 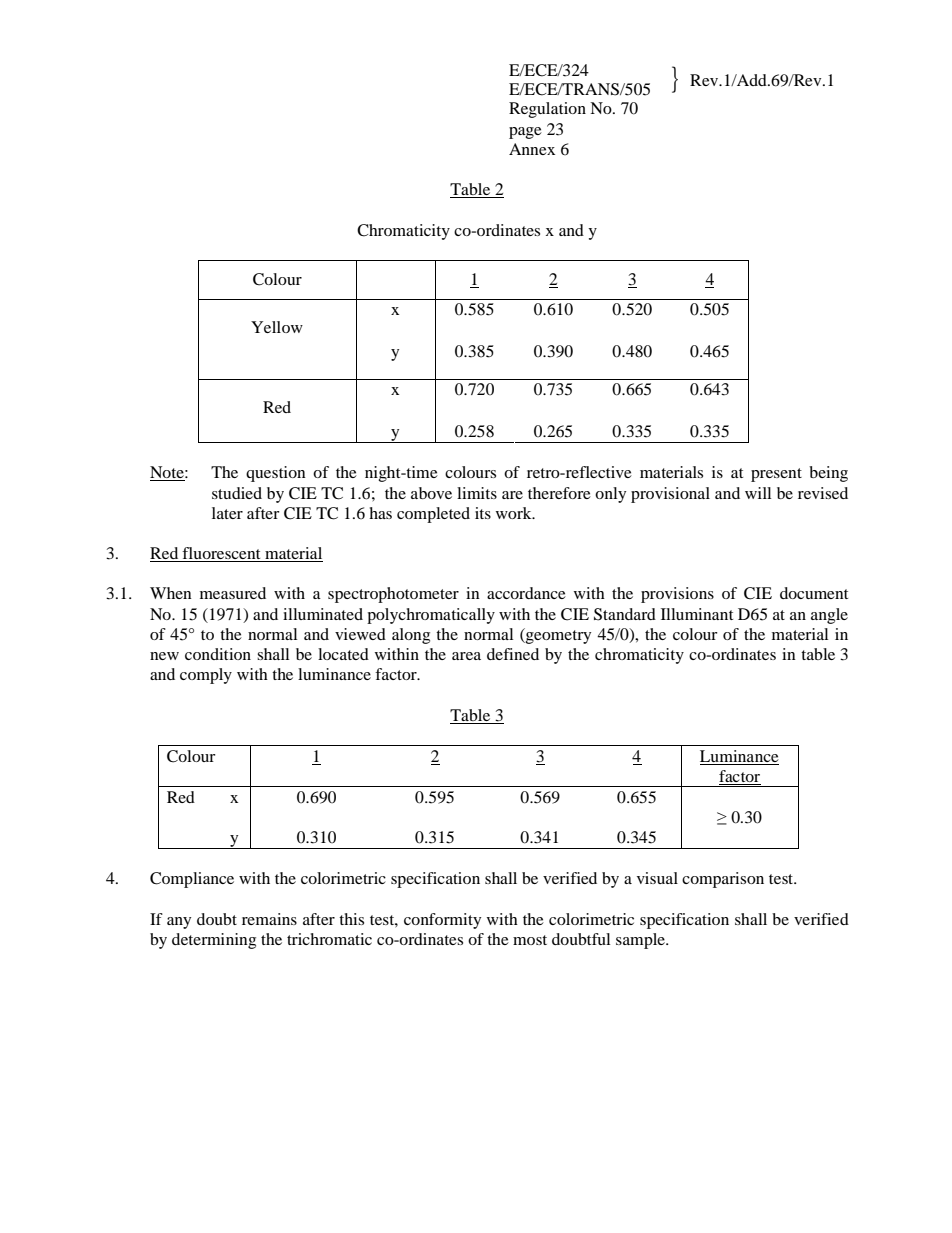 I want to click on page, so click(x=525, y=133).
